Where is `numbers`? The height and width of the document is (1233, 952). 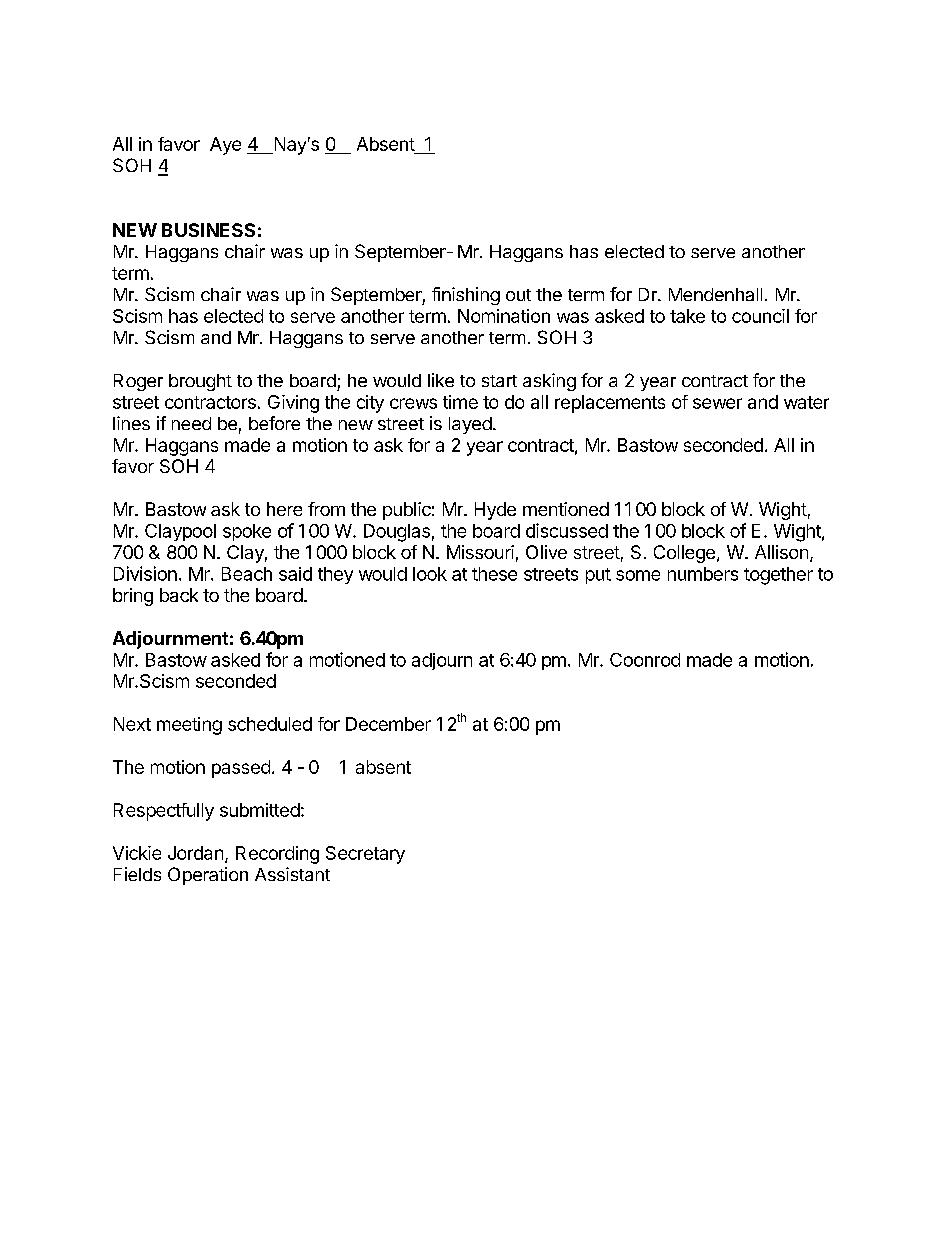
numbers is located at coordinates (703, 574).
